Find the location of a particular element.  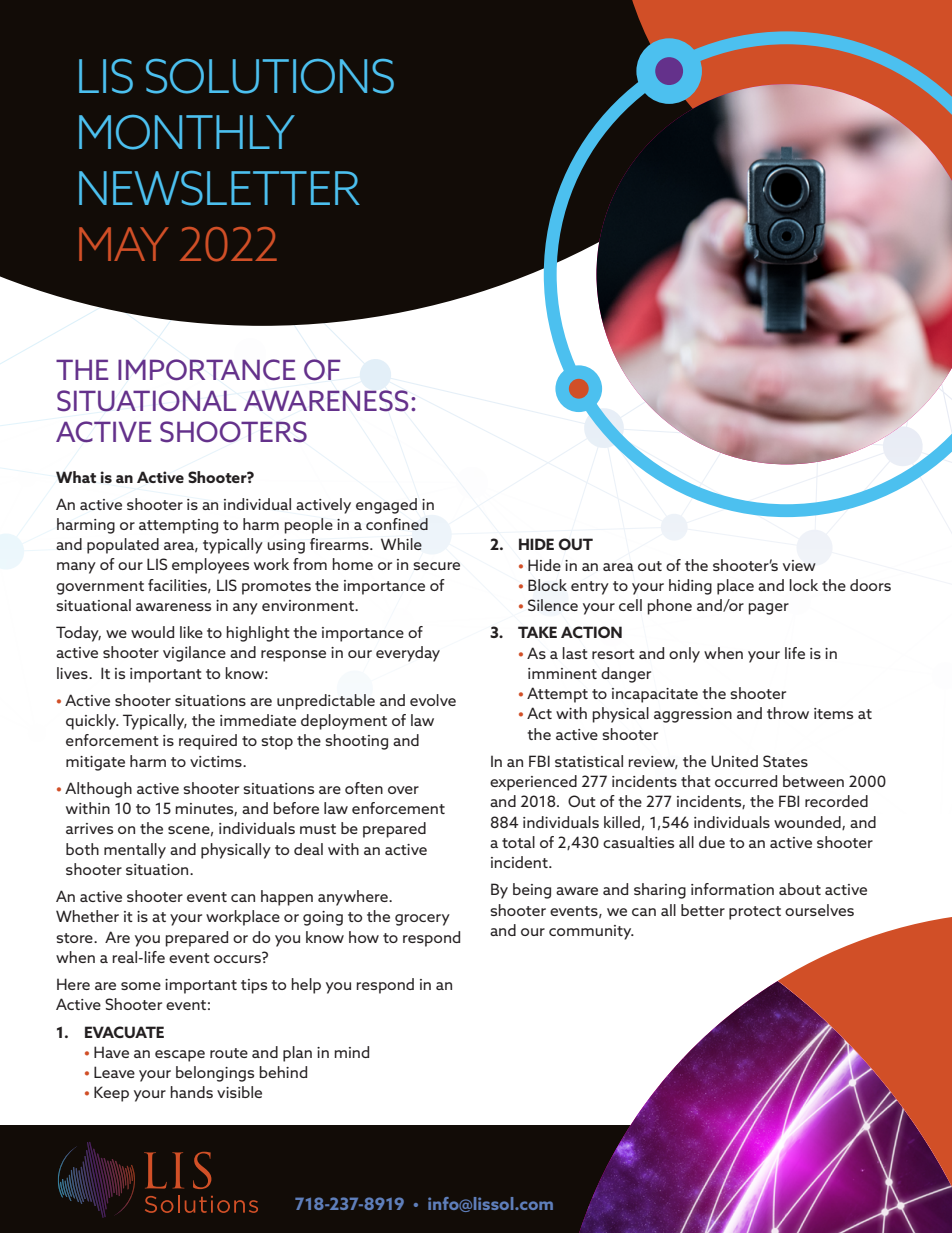

escape is located at coordinates (180, 1056).
